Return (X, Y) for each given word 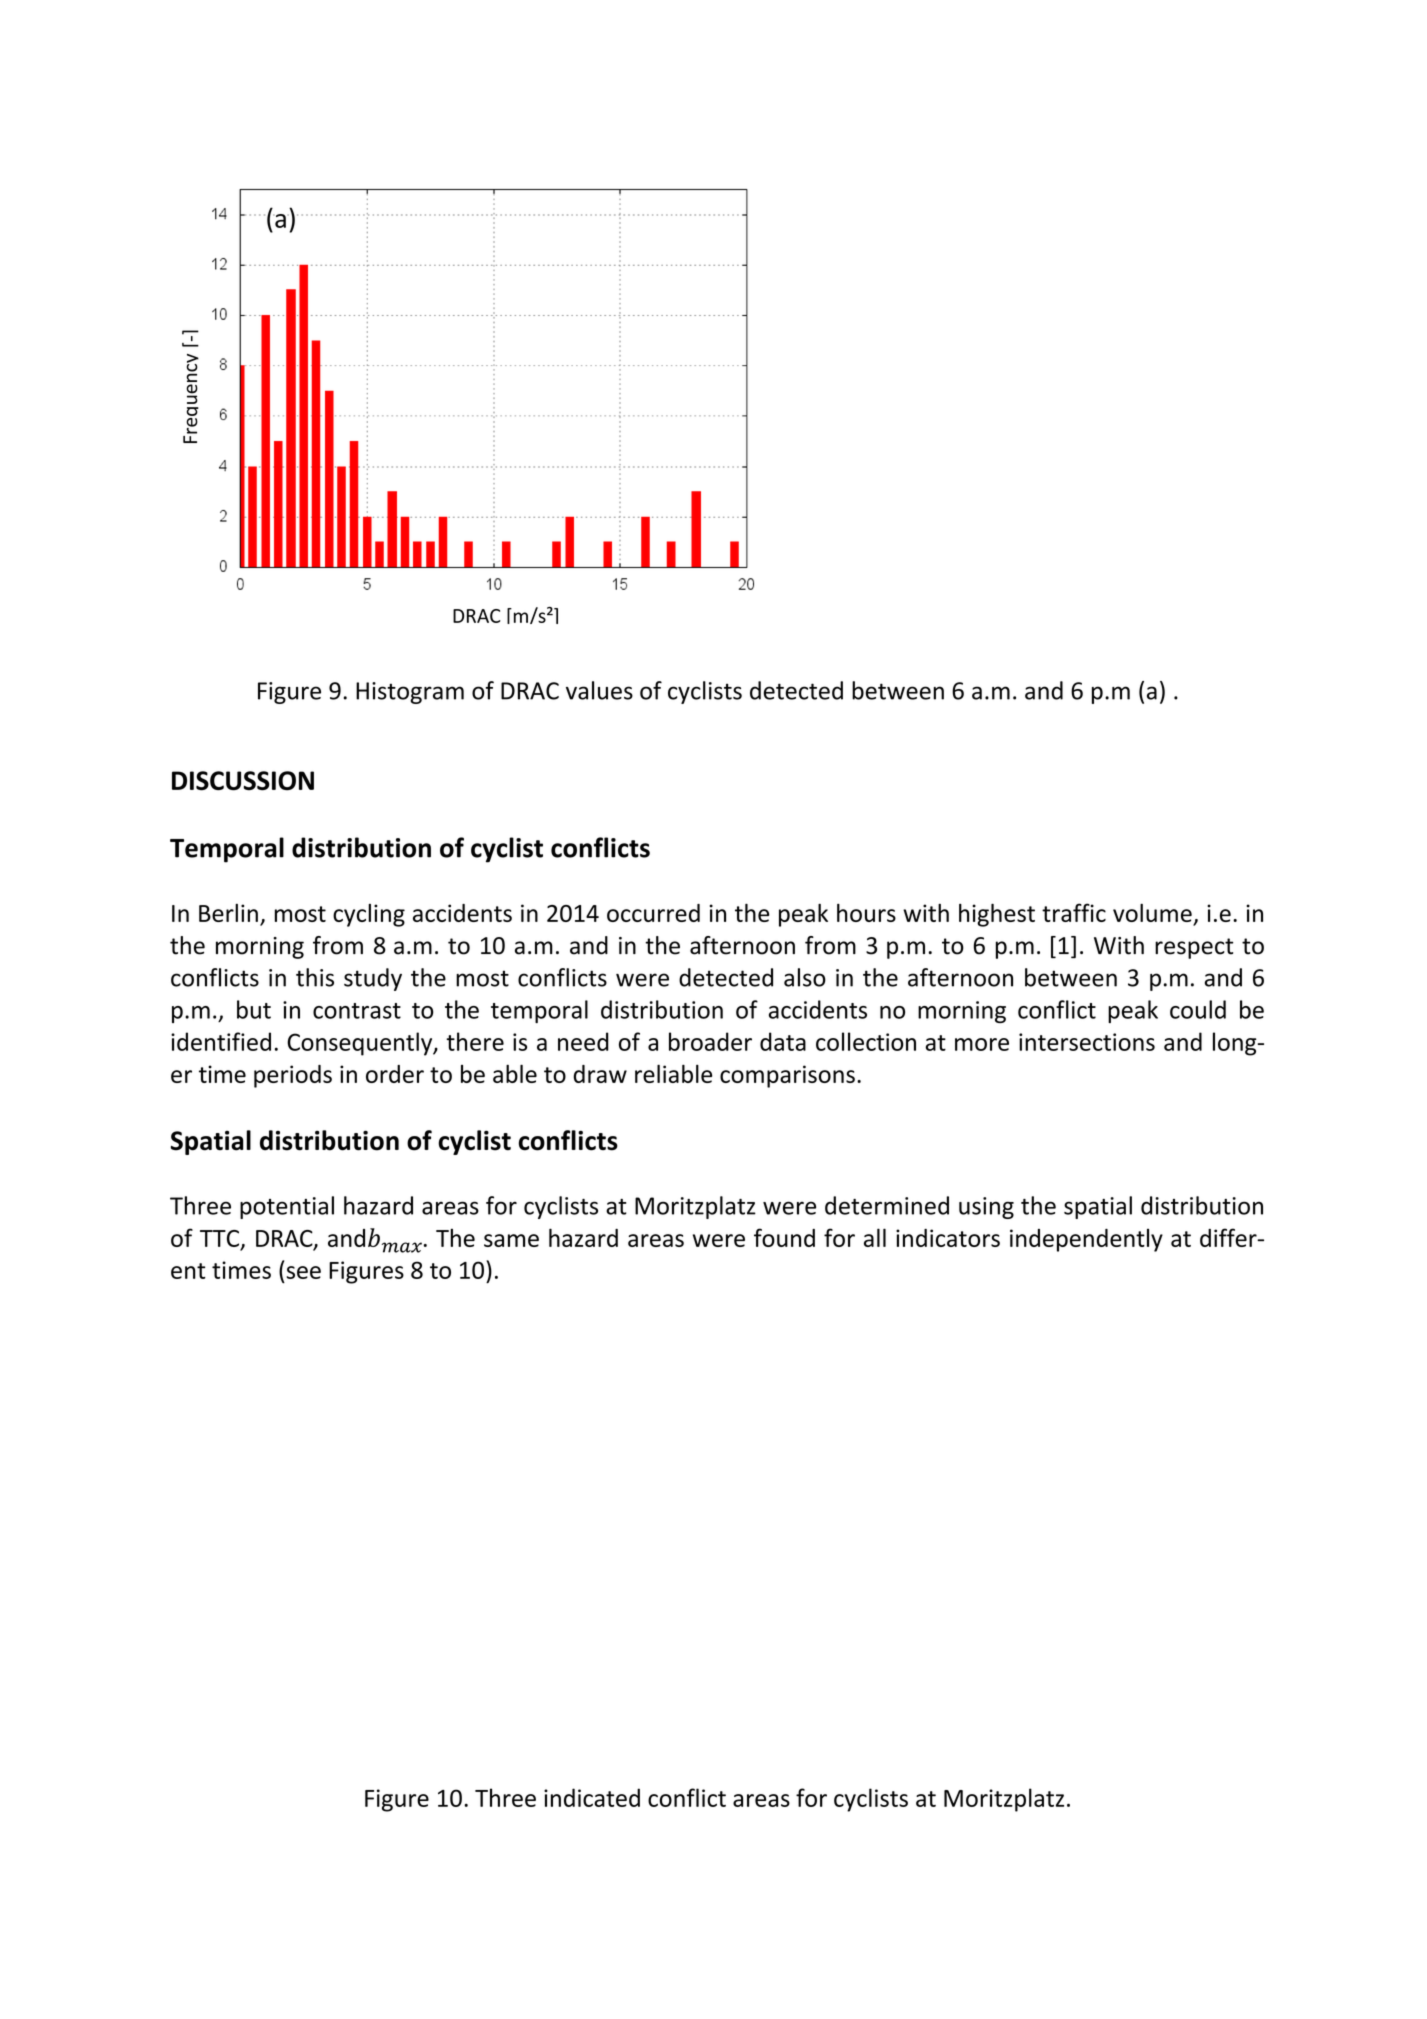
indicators (948, 1238)
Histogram (410, 693)
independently (1086, 1240)
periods (293, 1076)
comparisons (787, 1076)
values (599, 690)
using (986, 1208)
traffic (1074, 912)
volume (1153, 914)
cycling (369, 915)
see (304, 1272)
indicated (592, 1797)
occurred (653, 913)
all (875, 1237)
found (784, 1237)
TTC (219, 1238)
